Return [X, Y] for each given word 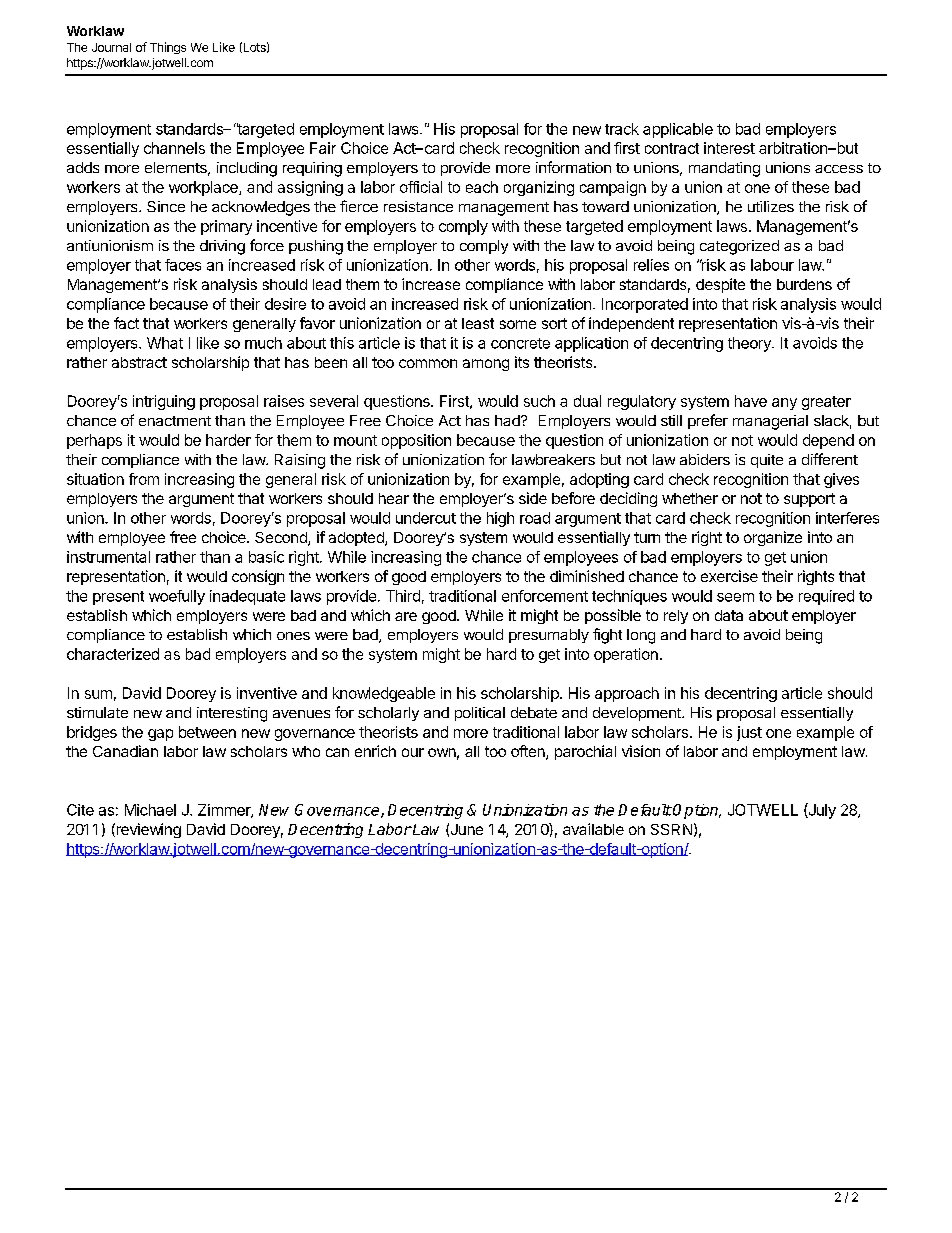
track [622, 129]
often [529, 752]
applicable [678, 130]
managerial [770, 422]
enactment [175, 421]
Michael [150, 810]
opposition [416, 441]
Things [168, 48]
